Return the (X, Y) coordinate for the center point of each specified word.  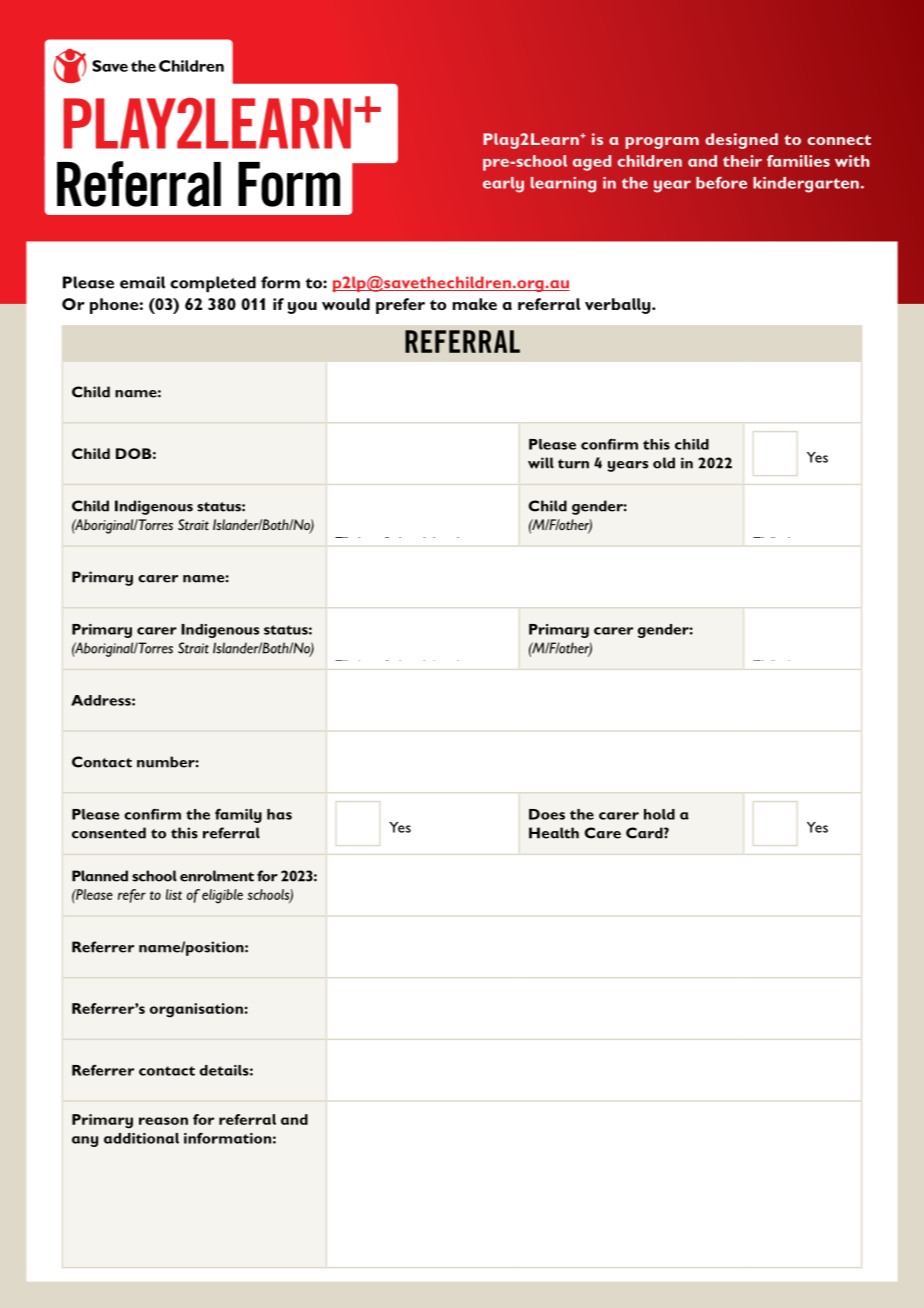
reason (163, 1121)
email (142, 282)
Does (547, 814)
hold (659, 814)
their (742, 161)
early (503, 185)
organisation (196, 1010)
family (238, 816)
